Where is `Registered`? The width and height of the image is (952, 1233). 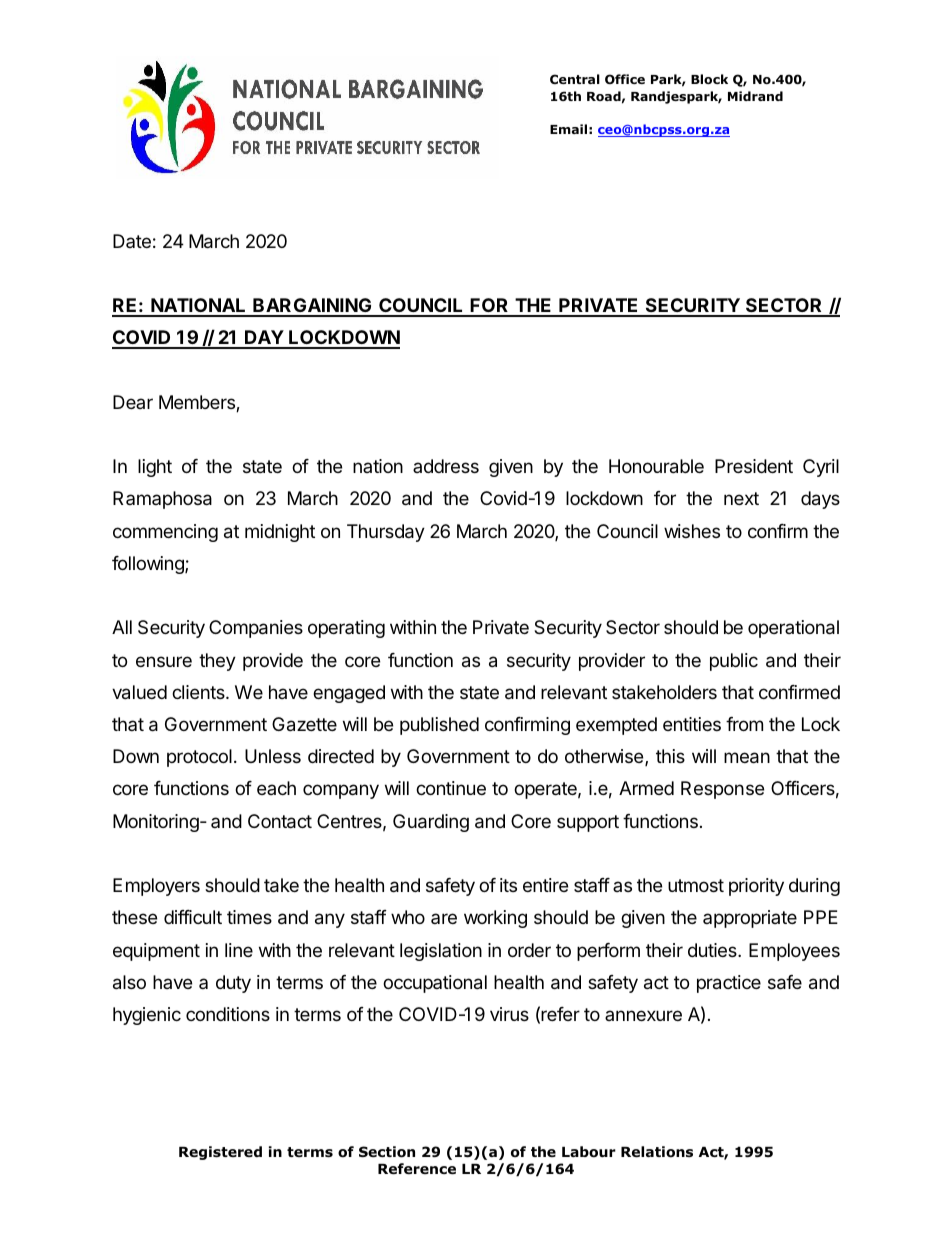
Registered is located at coordinates (220, 1153).
